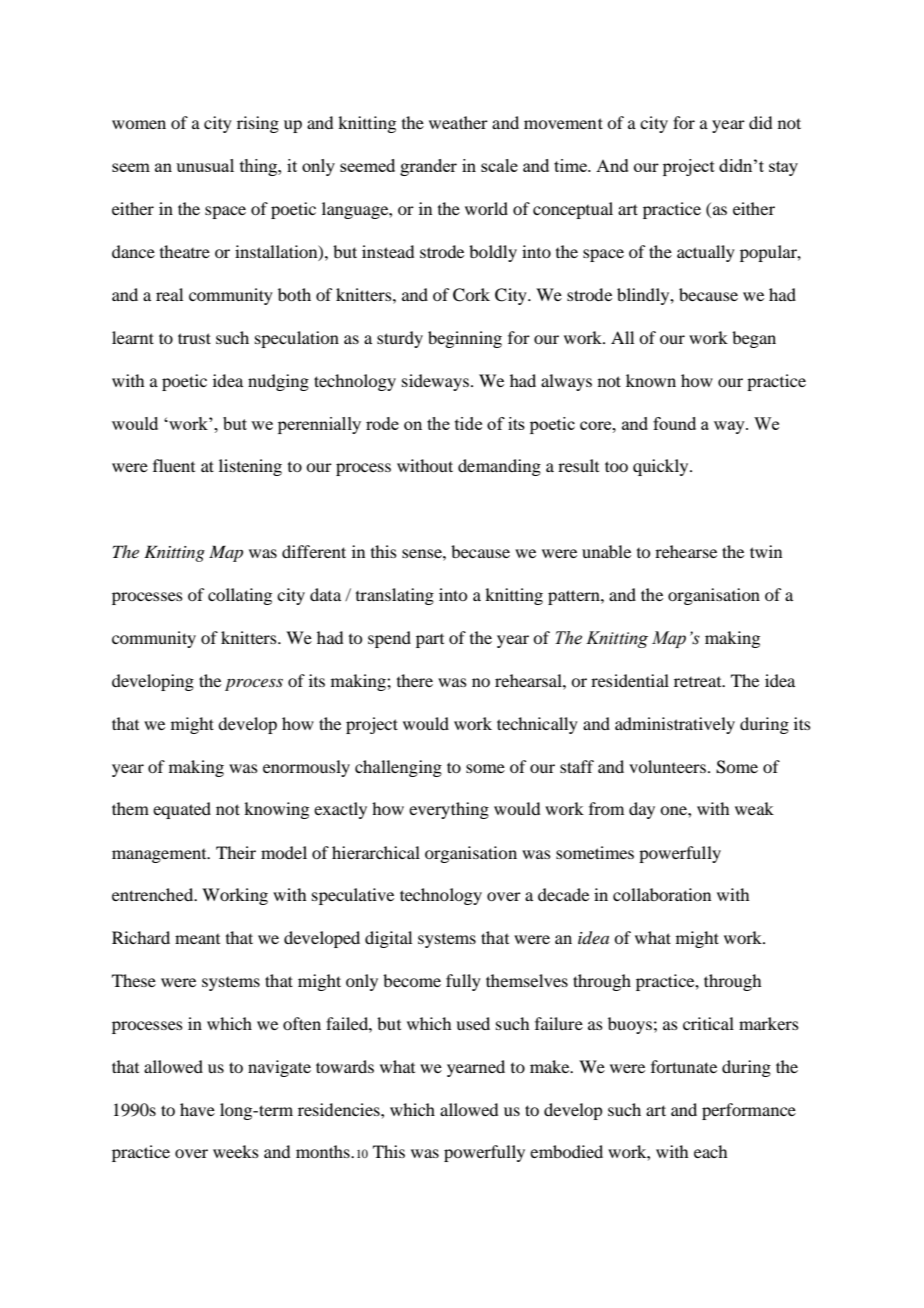 This document has width=924, height=1308. What do you see at coordinates (376, 852) in the document?
I see `hierarchical` at bounding box center [376, 852].
